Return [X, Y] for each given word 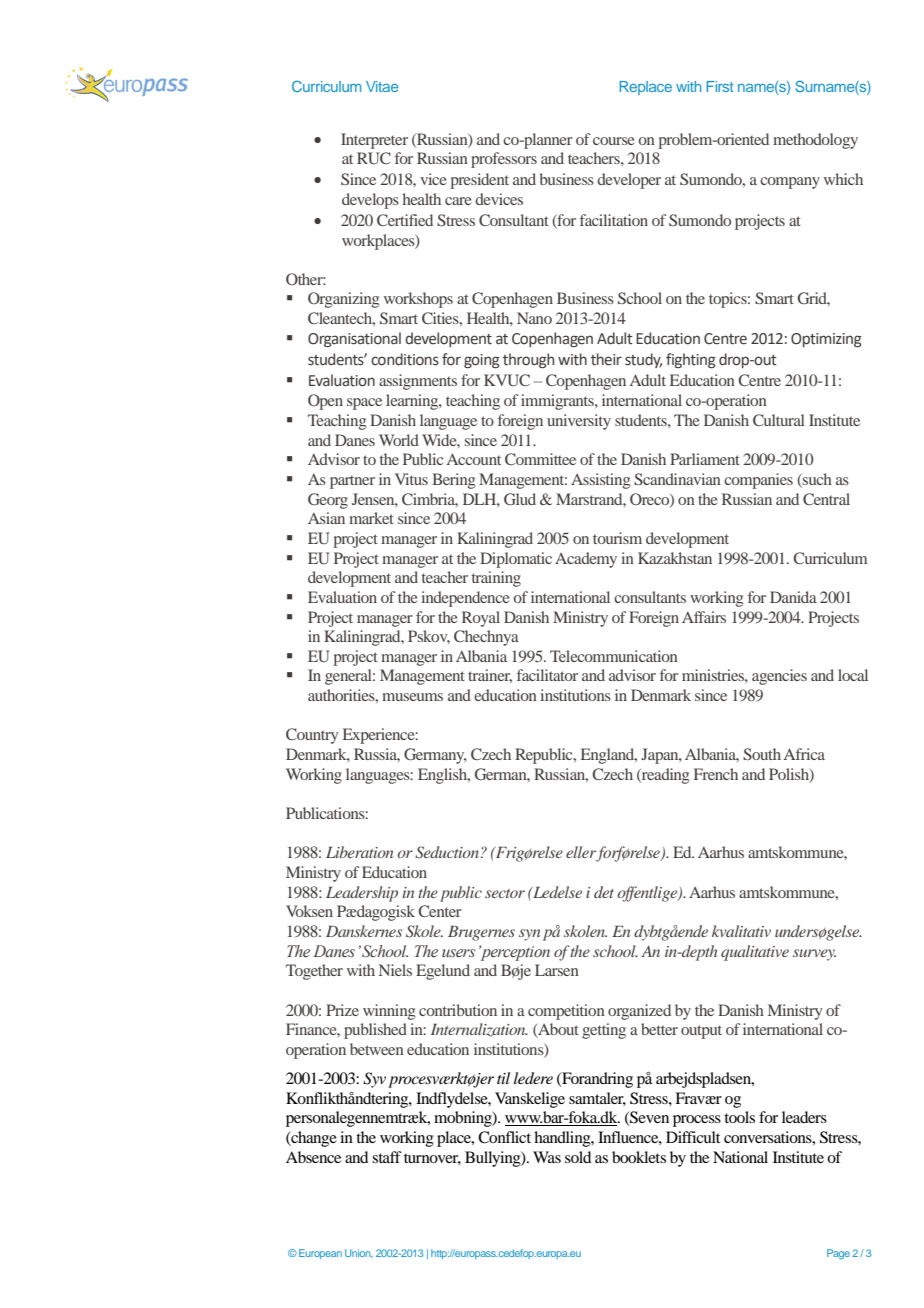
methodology [815, 141]
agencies [779, 677]
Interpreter [374, 141]
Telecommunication [614, 656]
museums [412, 697]
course [614, 141]
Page [838, 1254]
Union [359, 1253]
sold [578, 1157]
